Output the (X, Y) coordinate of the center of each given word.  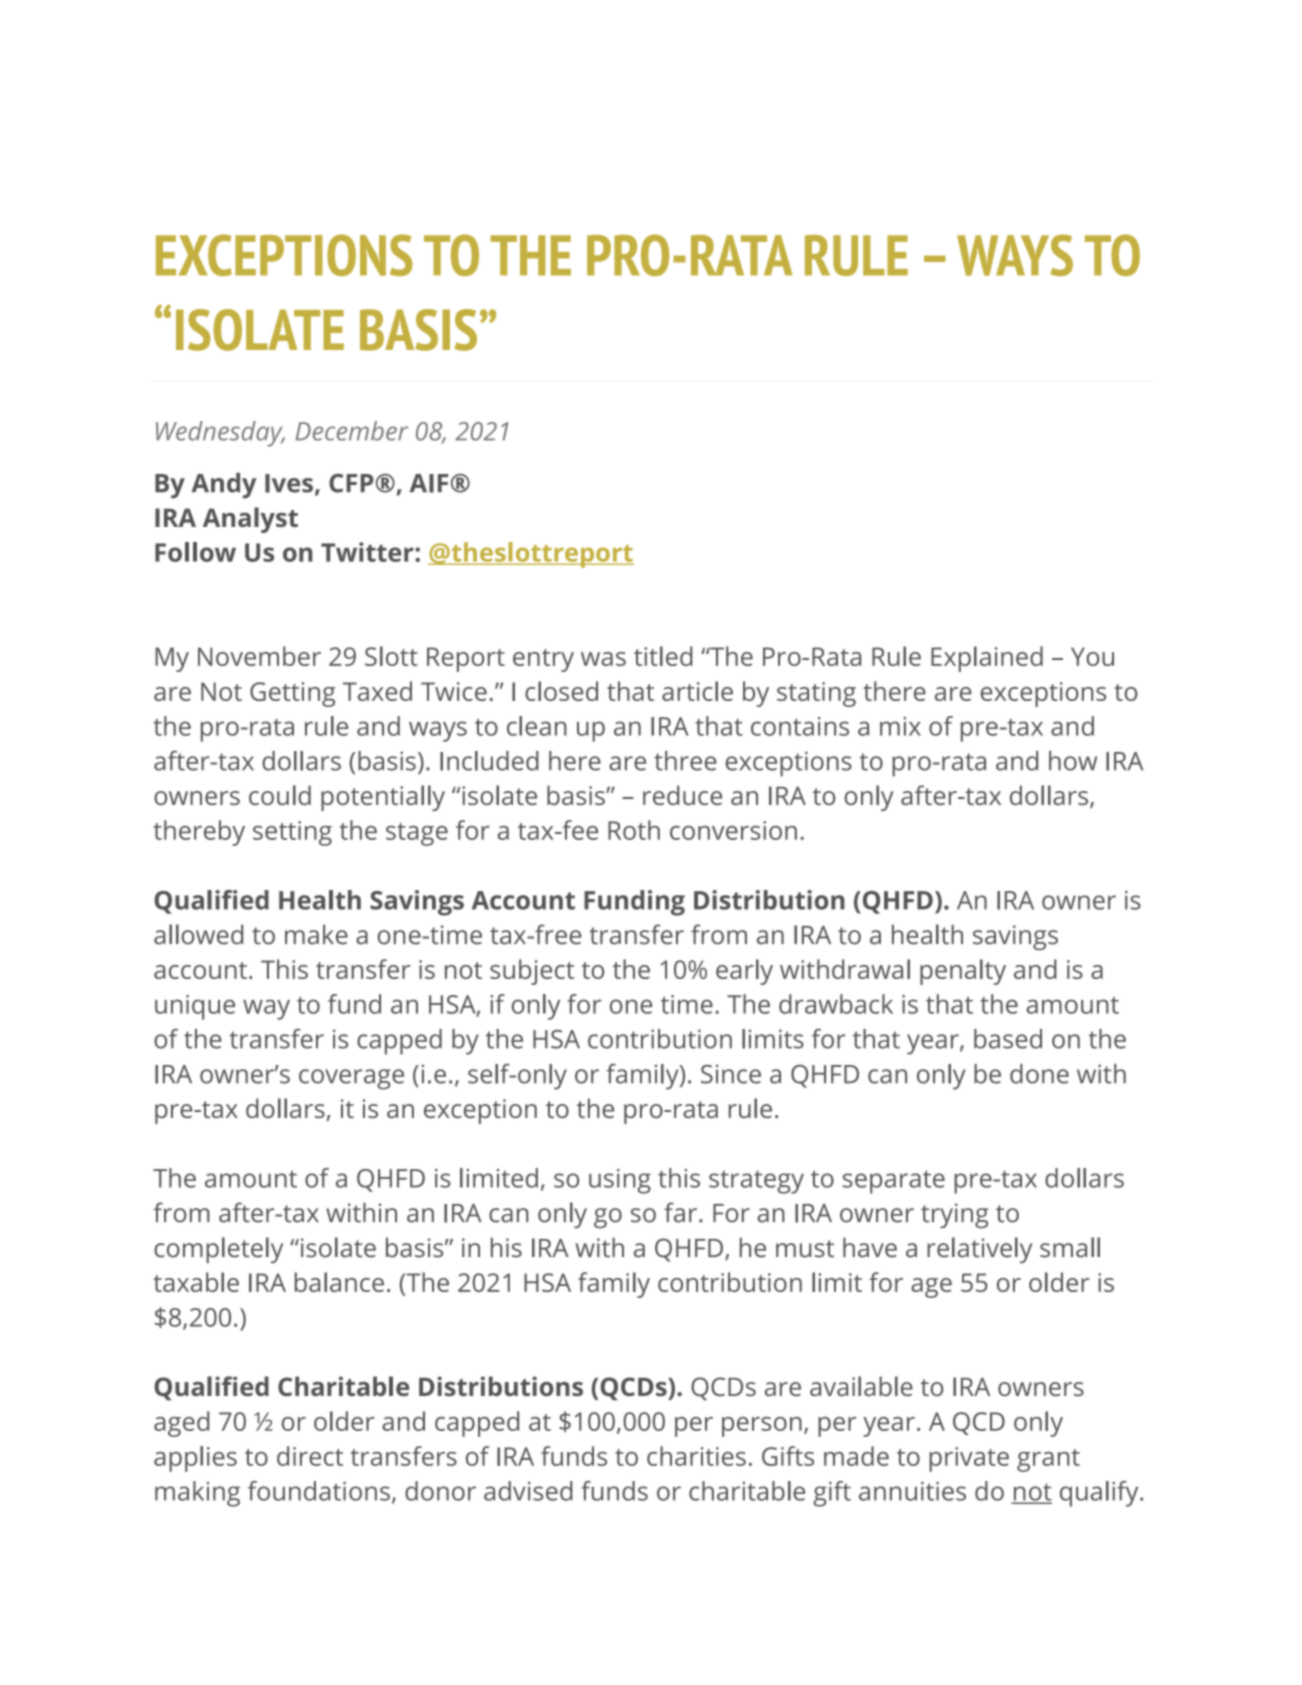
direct (310, 1456)
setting (292, 833)
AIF (429, 483)
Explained (987, 659)
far (682, 1212)
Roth (634, 830)
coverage (351, 1079)
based (1008, 1039)
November (259, 656)
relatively (979, 1250)
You (1092, 656)
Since (731, 1074)
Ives (289, 483)
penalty (963, 972)
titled (663, 656)
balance (339, 1282)
